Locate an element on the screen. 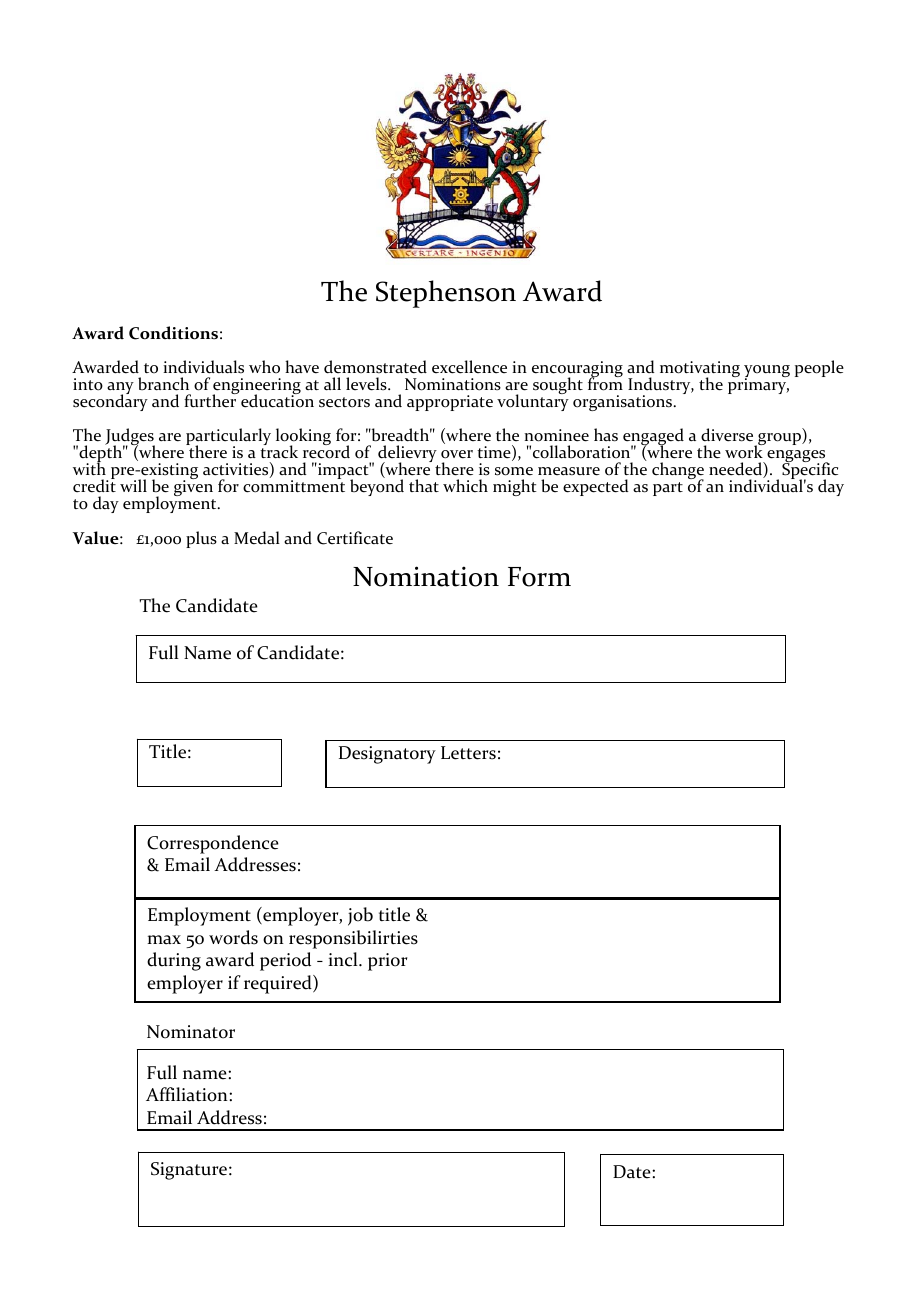 This screenshot has height=1308, width=924. which is located at coordinates (465, 485).
